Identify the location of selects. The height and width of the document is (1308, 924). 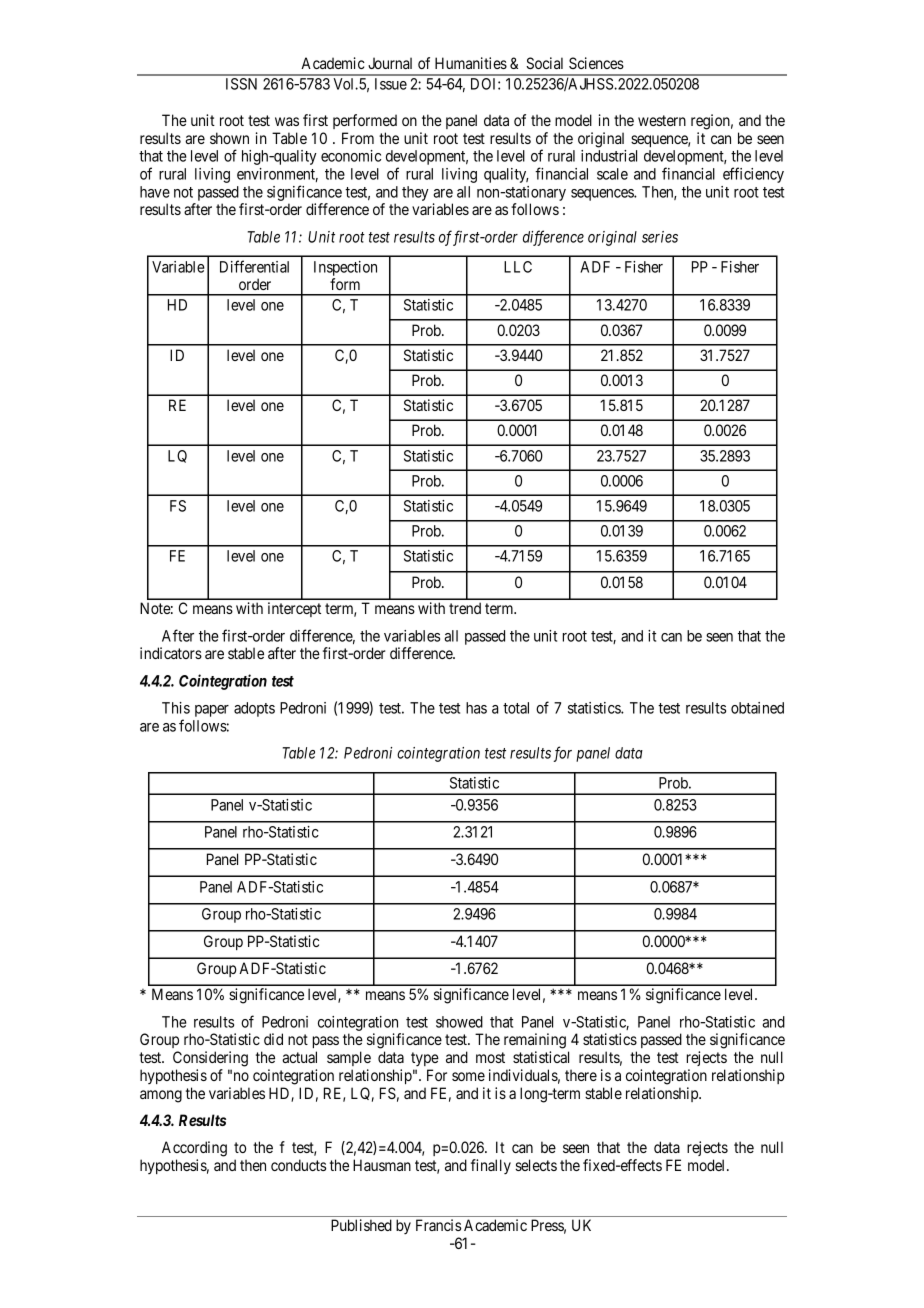
(536, 1165).
